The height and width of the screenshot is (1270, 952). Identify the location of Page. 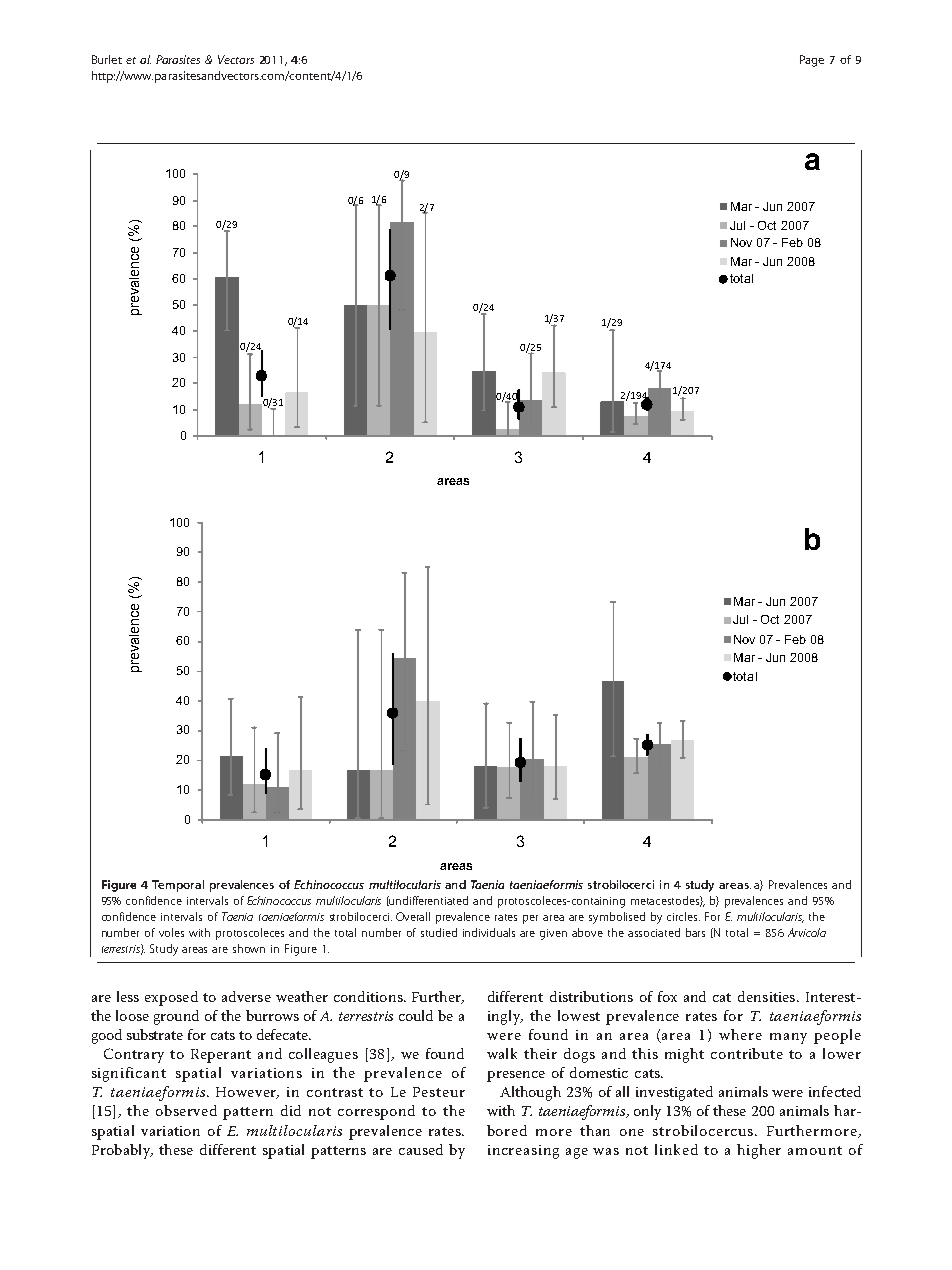
(812, 61).
